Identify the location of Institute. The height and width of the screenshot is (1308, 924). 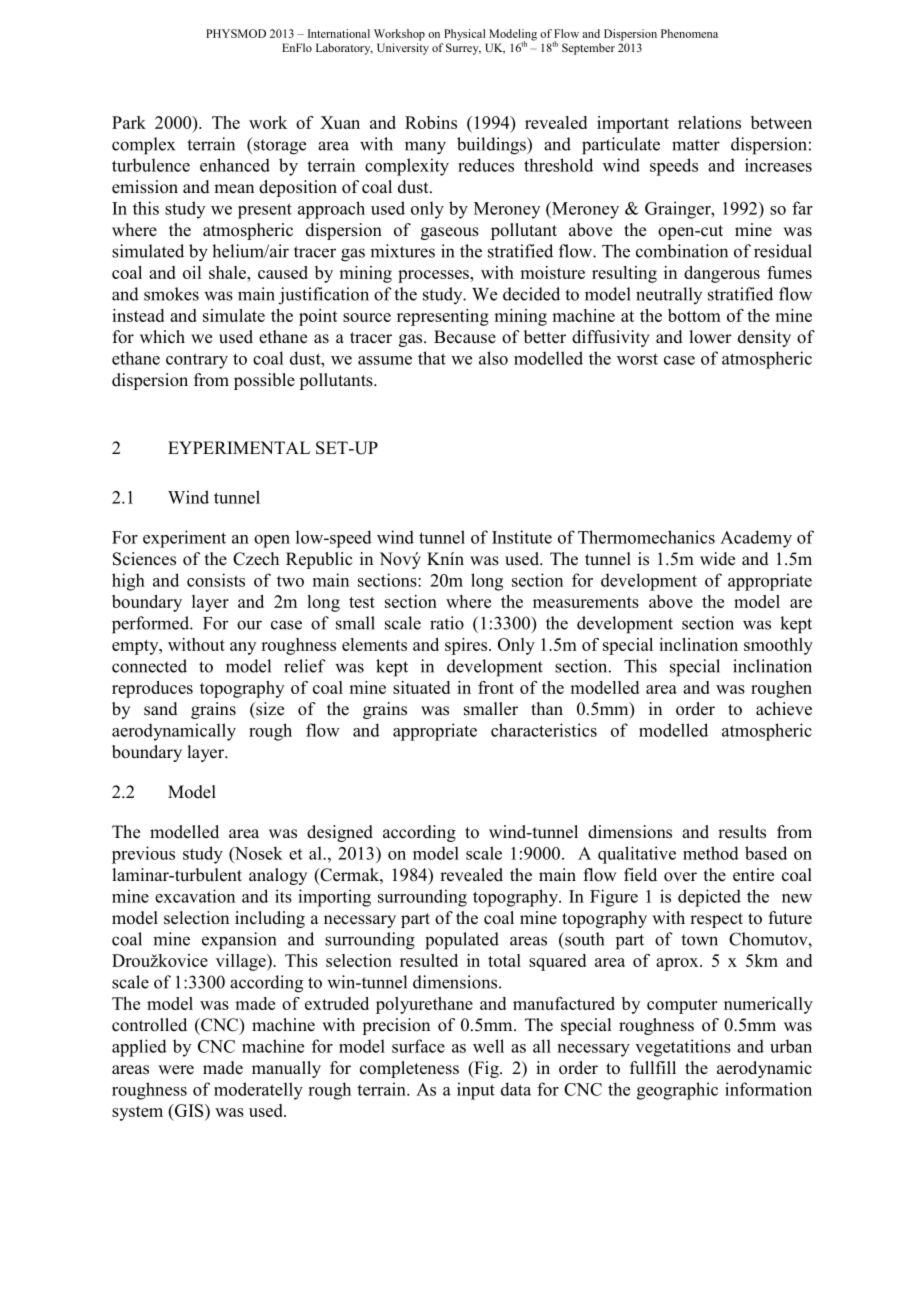
(522, 537).
